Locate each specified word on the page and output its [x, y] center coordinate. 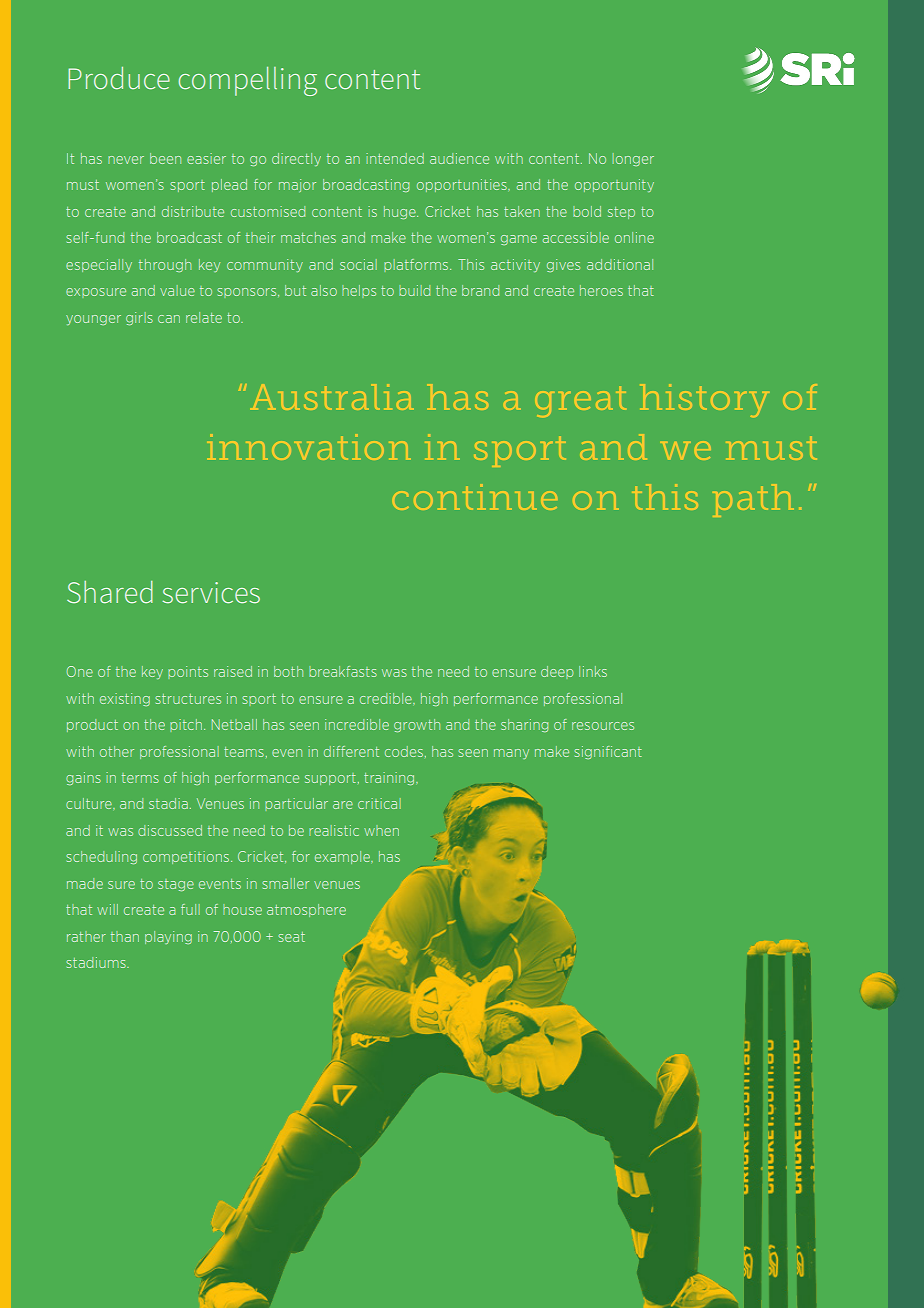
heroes [601, 290]
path [753, 500]
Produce [119, 78]
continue [475, 497]
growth [417, 725]
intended [395, 158]
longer [633, 159]
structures [188, 699]
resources [603, 726]
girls [139, 318]
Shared [110, 592]
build [414, 290]
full [190, 909]
